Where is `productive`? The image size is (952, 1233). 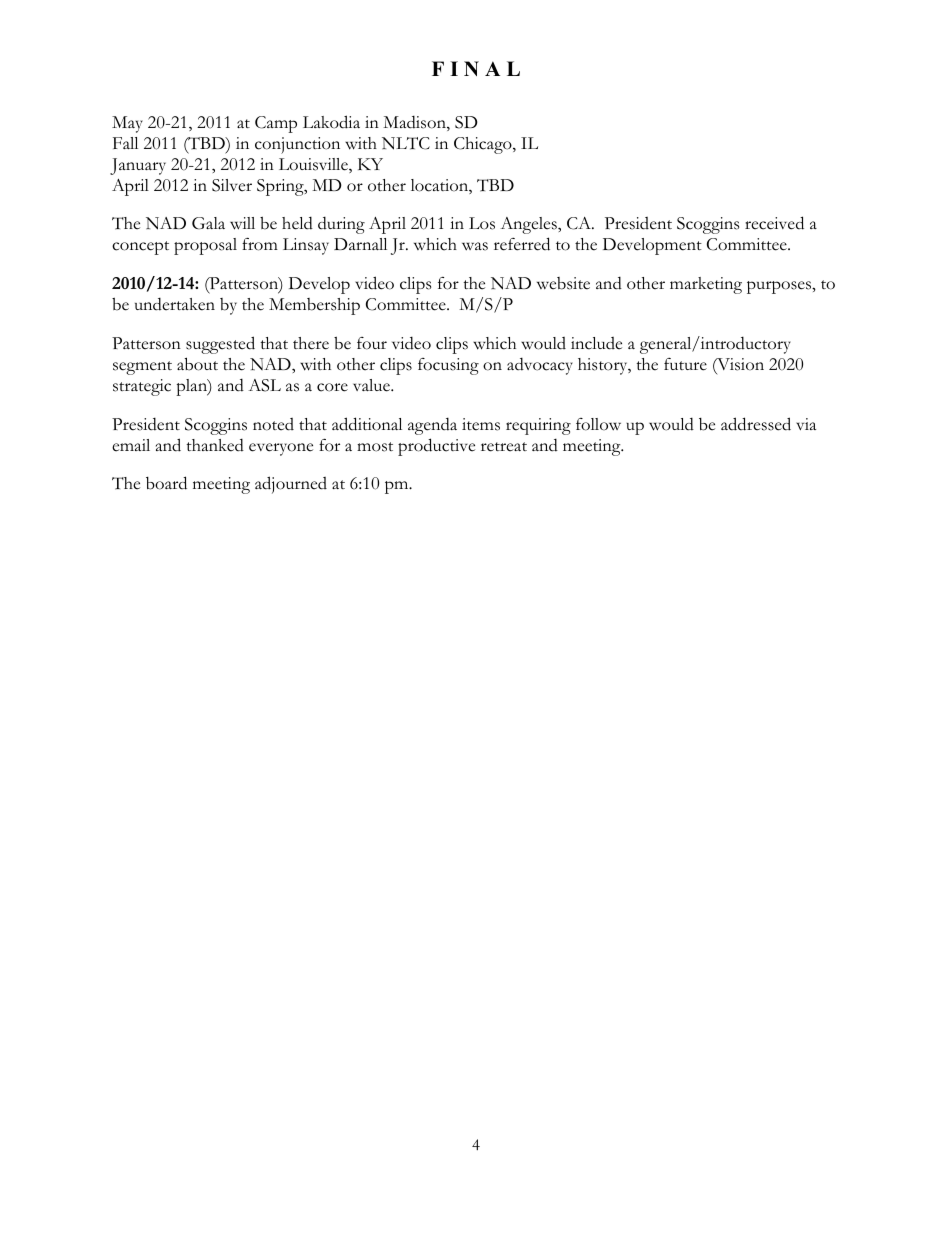 productive is located at coordinates (436, 447).
